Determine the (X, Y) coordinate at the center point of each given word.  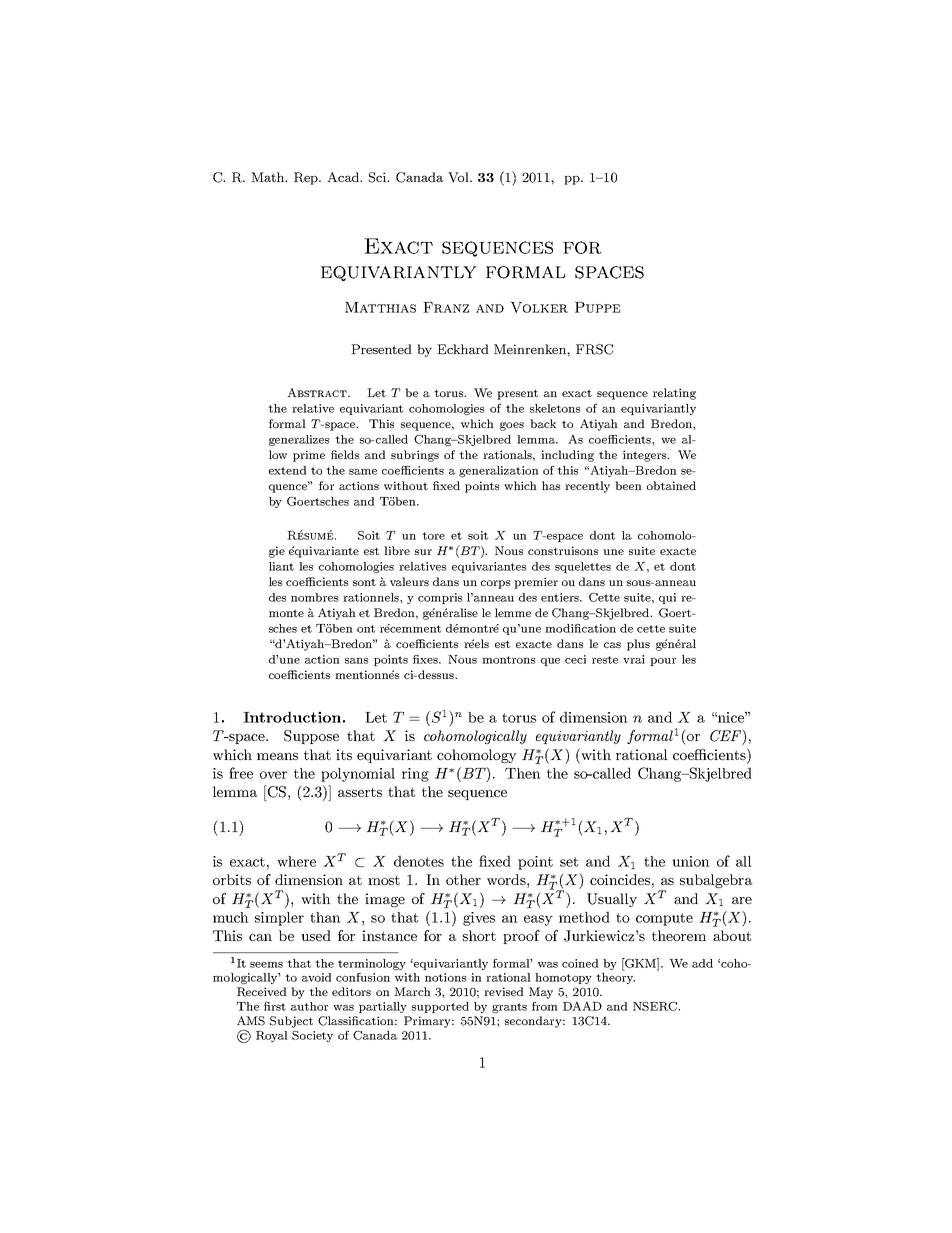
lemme (513, 612)
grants (509, 1008)
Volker (539, 307)
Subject (291, 1022)
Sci (379, 177)
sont (364, 582)
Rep (307, 178)
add (702, 963)
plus (638, 645)
